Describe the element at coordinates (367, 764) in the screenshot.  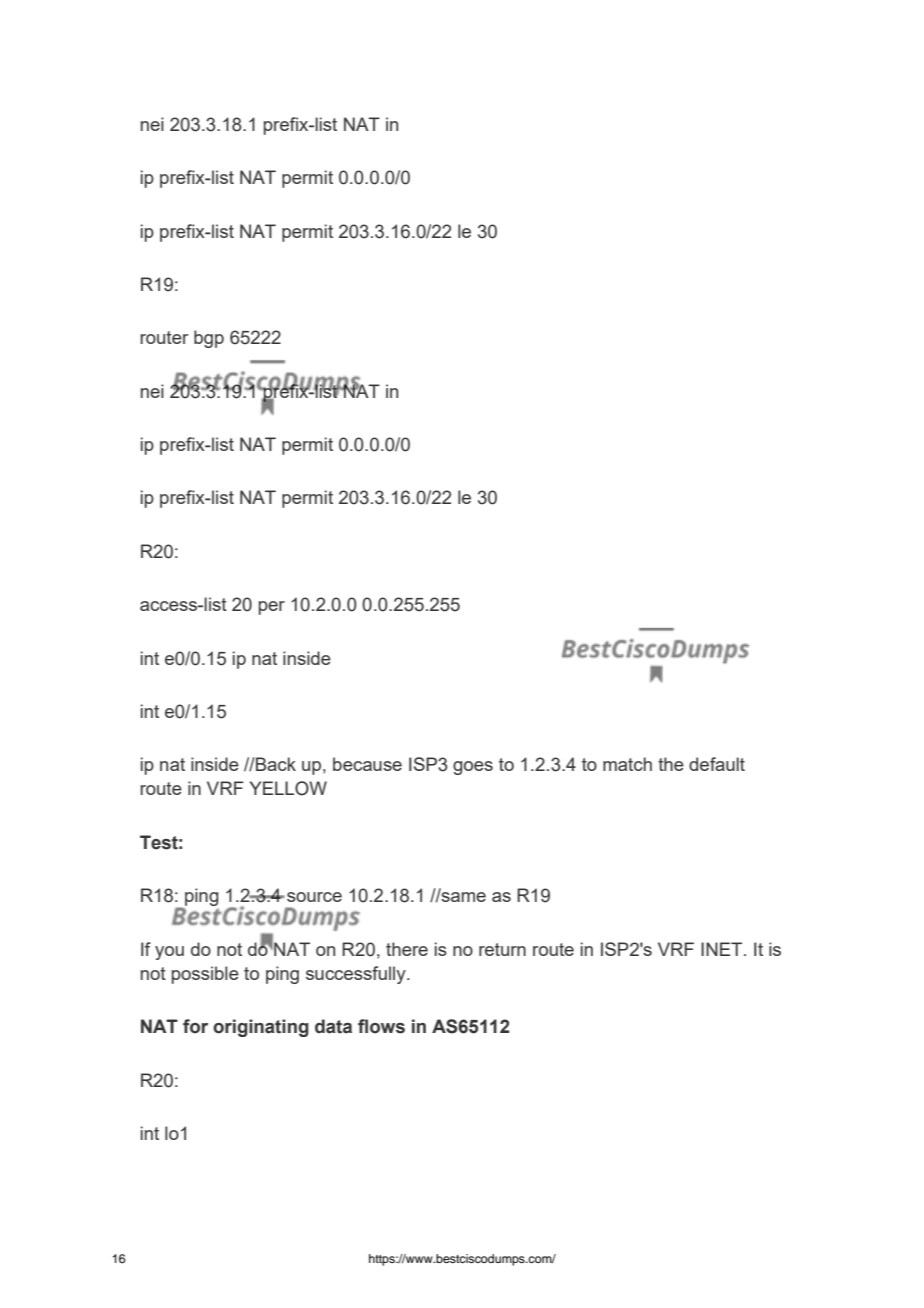
I see `because` at that location.
